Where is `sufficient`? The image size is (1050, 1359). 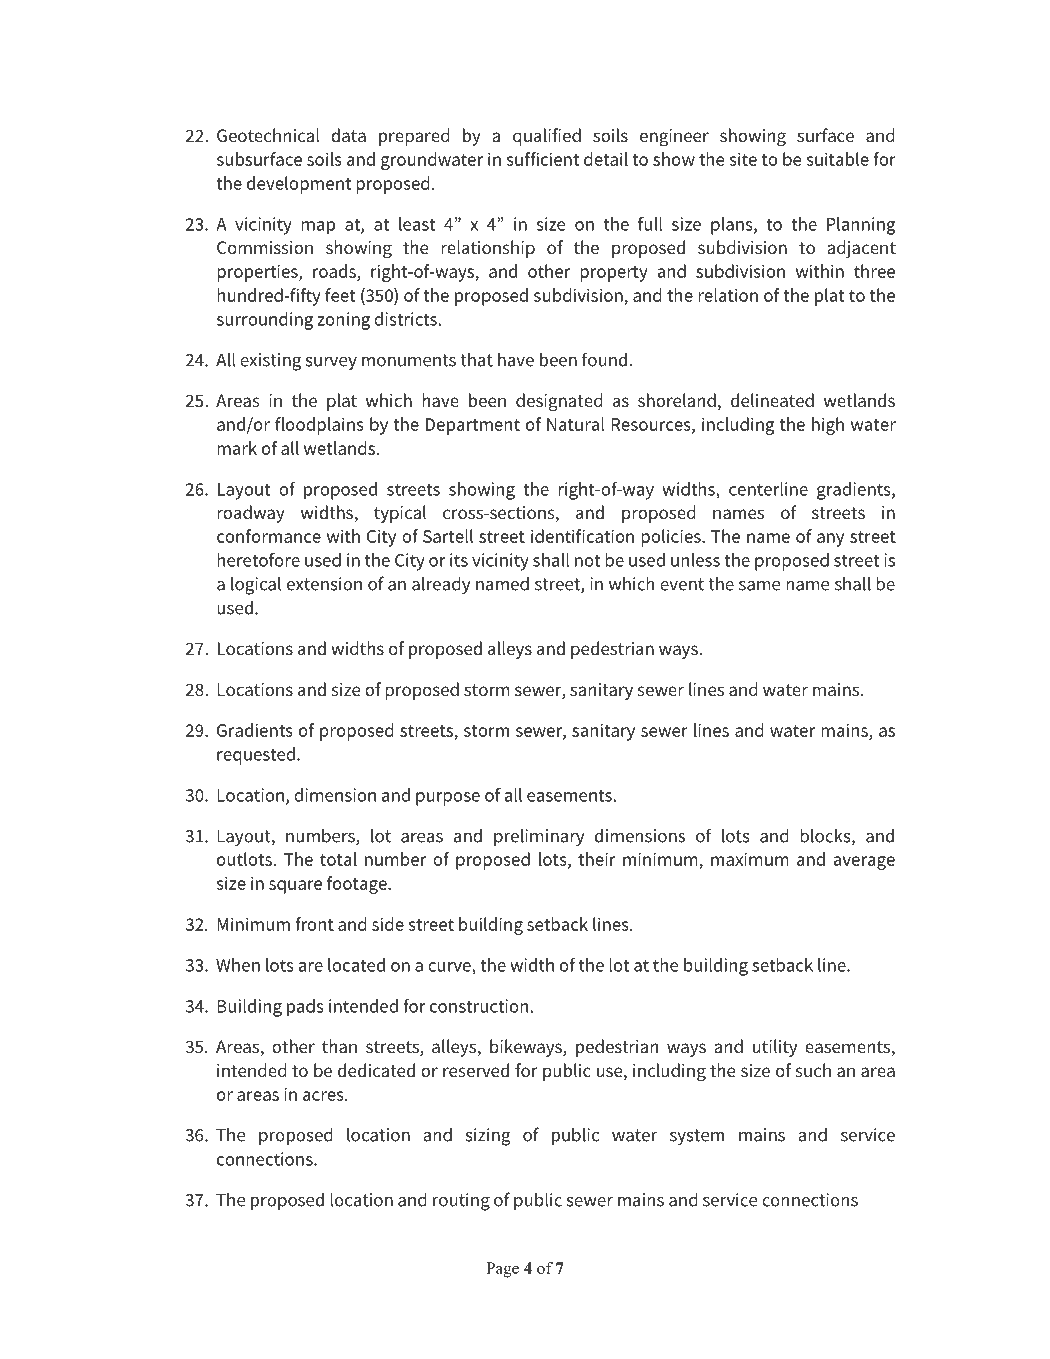
sufficient is located at coordinates (542, 159).
